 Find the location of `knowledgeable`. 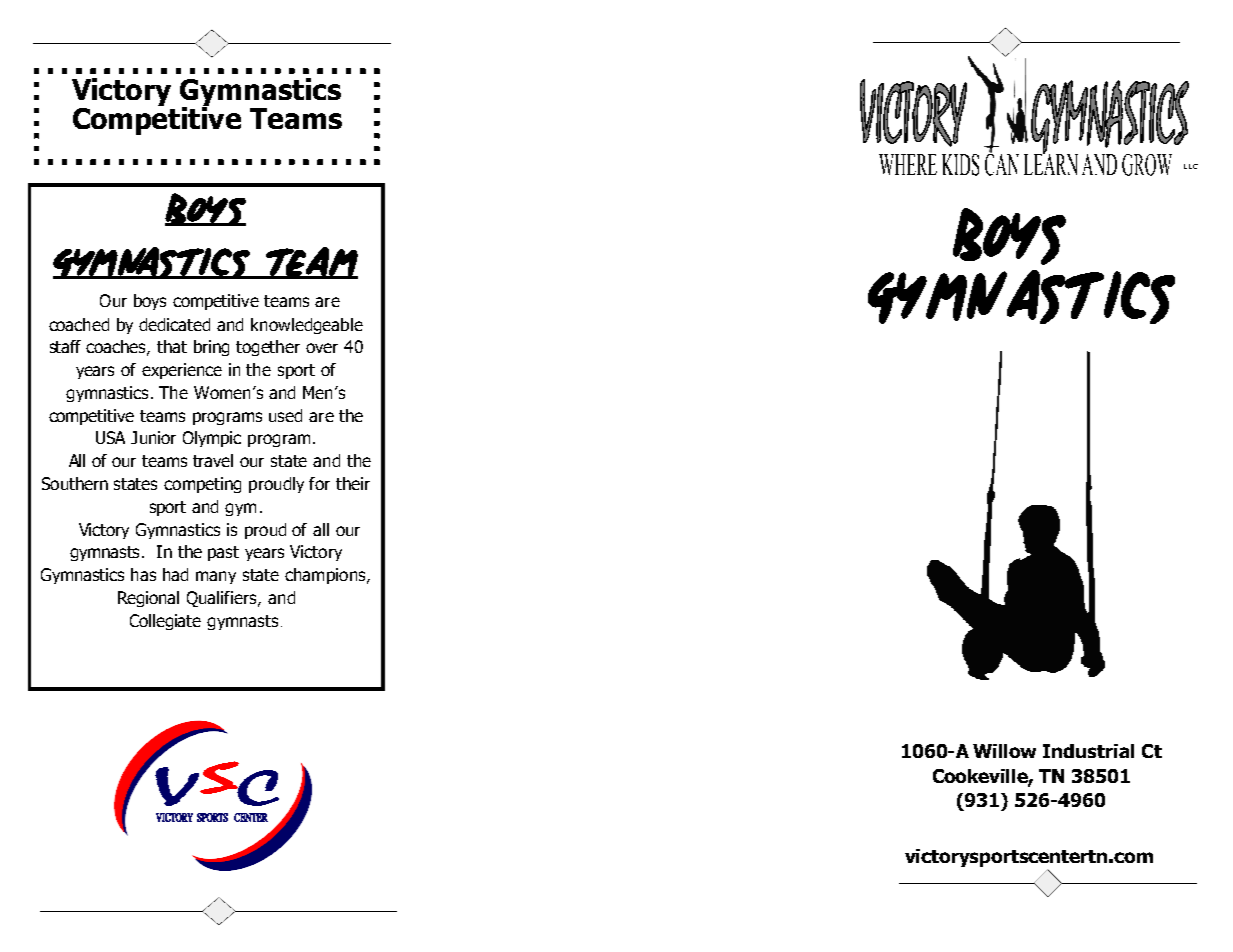

knowledgeable is located at coordinates (307, 326).
